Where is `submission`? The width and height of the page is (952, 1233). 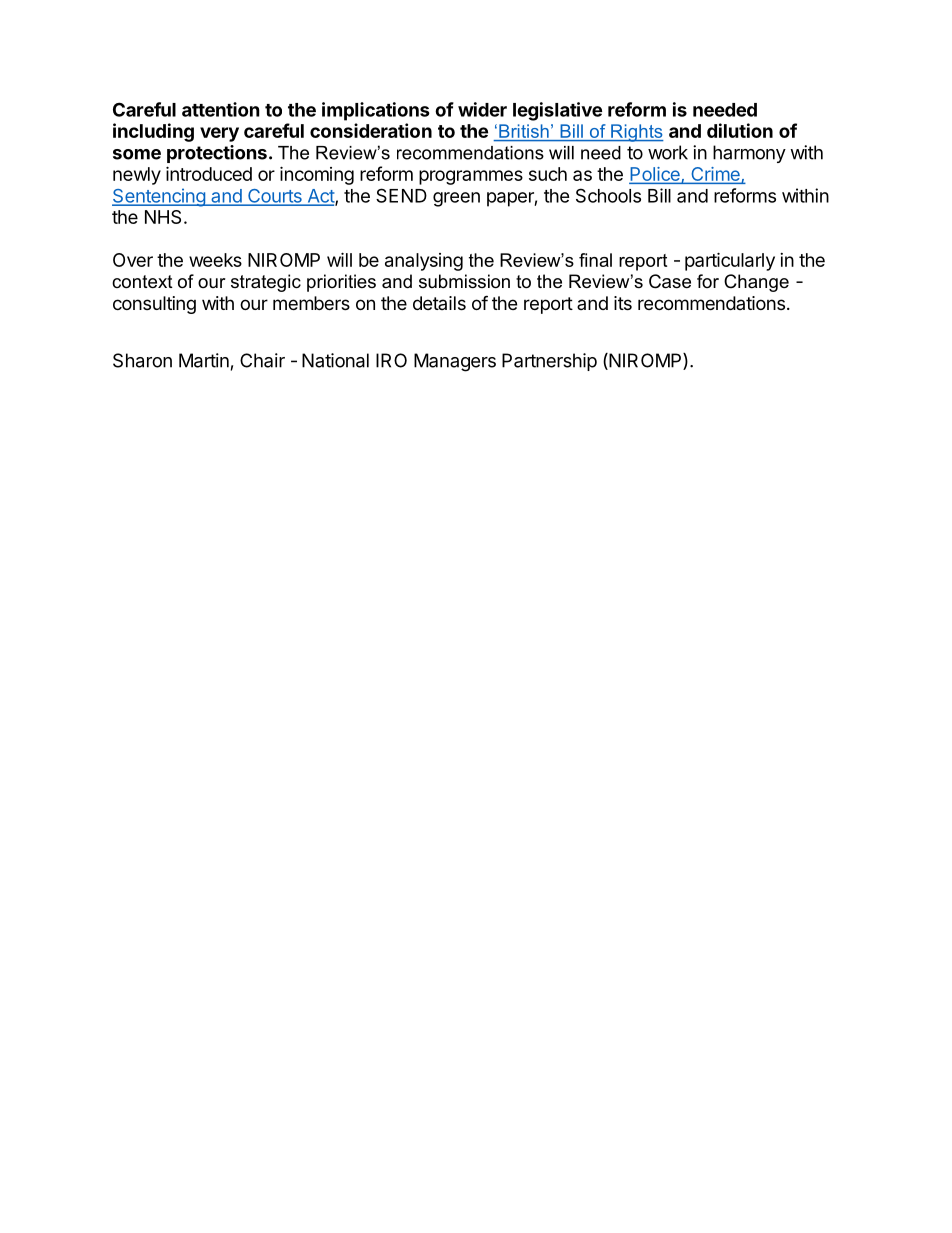
submission is located at coordinates (464, 281).
